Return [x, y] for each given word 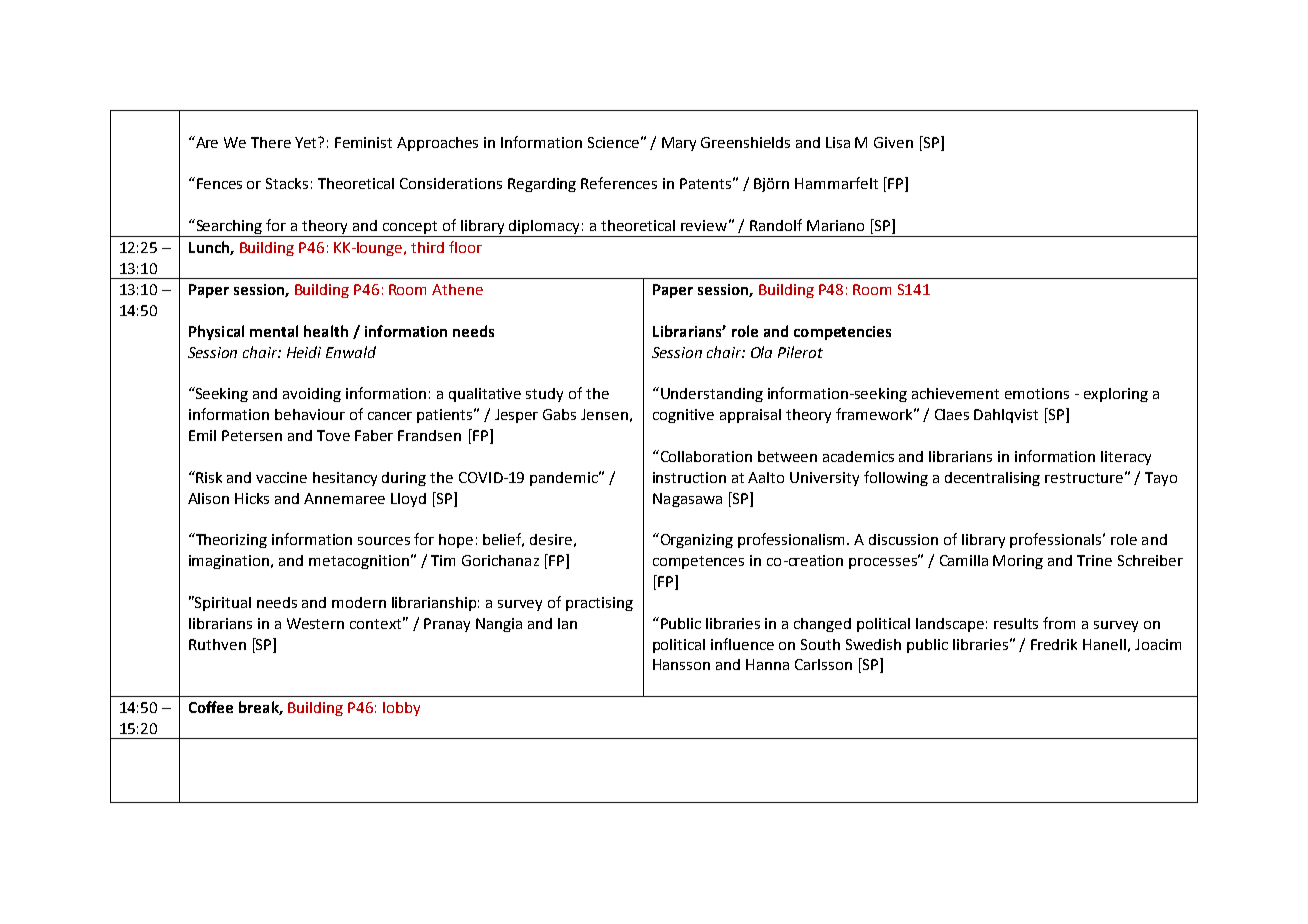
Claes [952, 414]
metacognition [359, 562]
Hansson [681, 664]
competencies [842, 333]
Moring [1018, 562]
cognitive [683, 416]
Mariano [835, 225]
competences [698, 562]
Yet [307, 142]
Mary [679, 144]
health [326, 331]
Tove [333, 435]
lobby [401, 709]
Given [893, 142]
